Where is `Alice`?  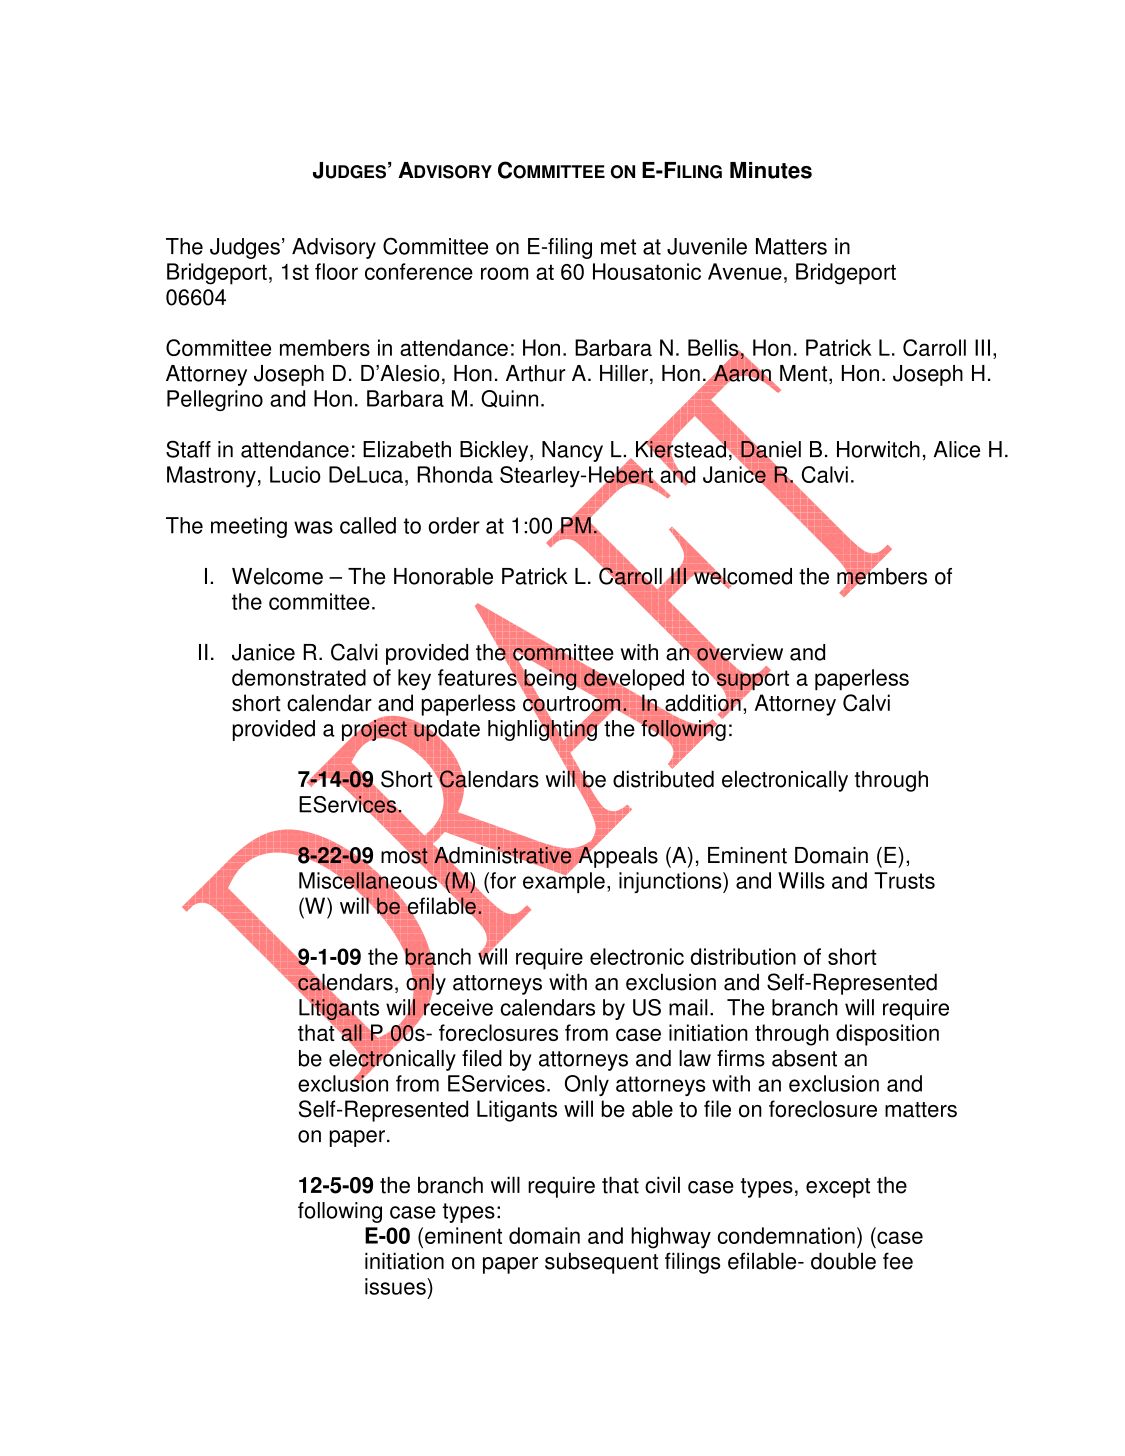 Alice is located at coordinates (957, 449).
